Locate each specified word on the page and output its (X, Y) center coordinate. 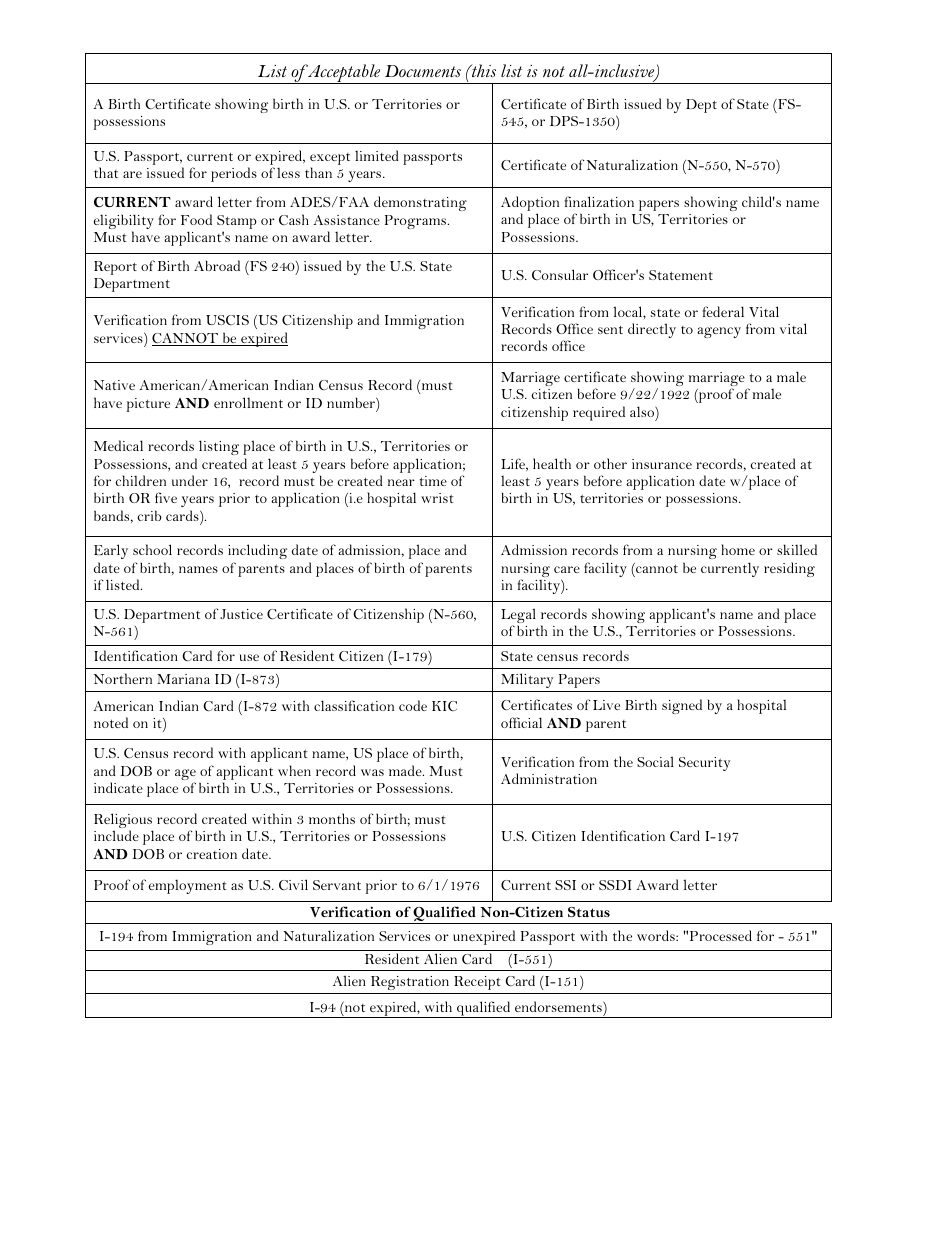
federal (723, 311)
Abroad (217, 265)
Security (704, 764)
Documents (423, 71)
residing (789, 569)
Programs (417, 222)
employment (188, 887)
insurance (662, 464)
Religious (123, 822)
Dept (701, 106)
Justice (241, 614)
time (433, 481)
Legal (518, 617)
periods (234, 174)
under (190, 480)
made (406, 770)
